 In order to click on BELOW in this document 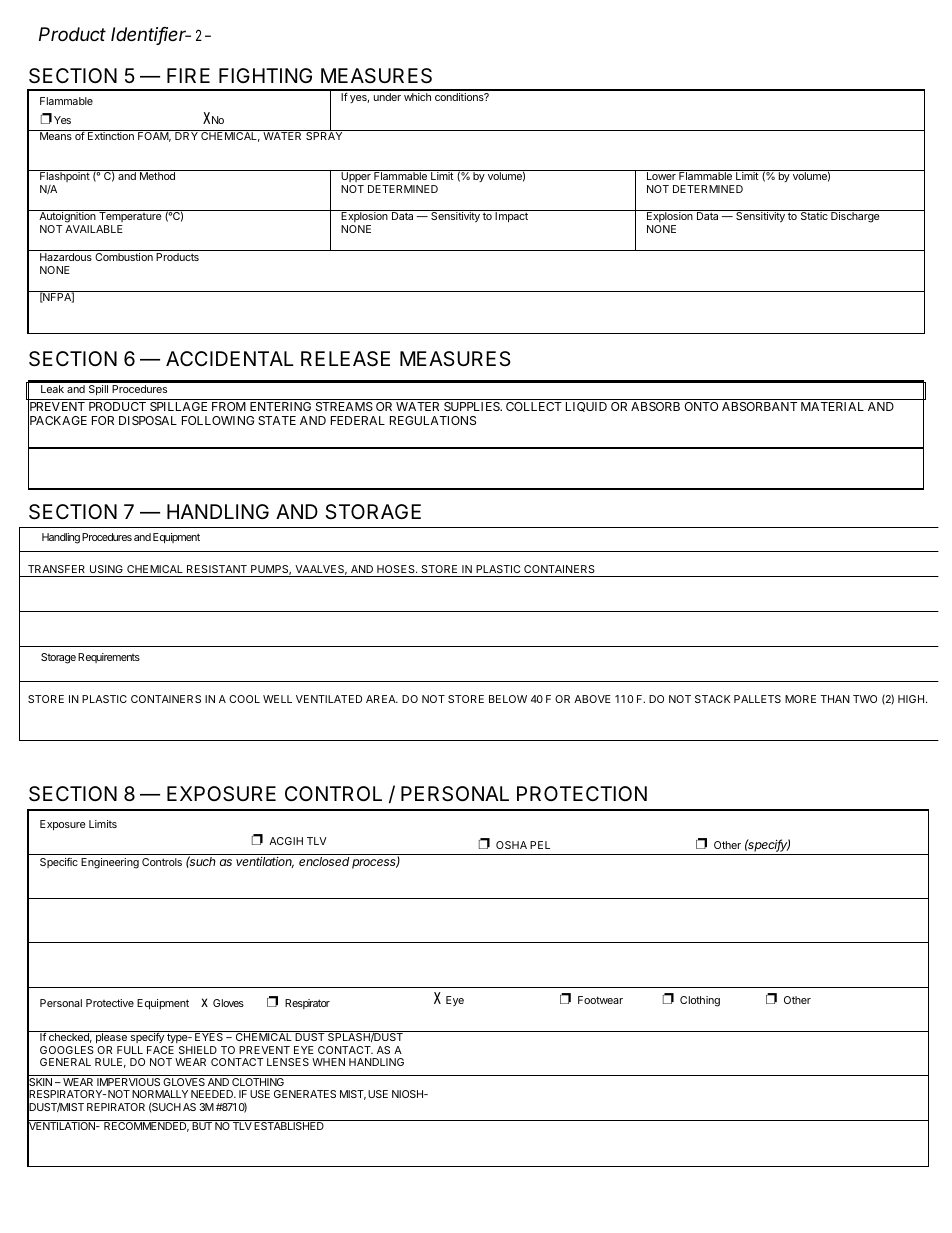, I will do `click(508, 699)`.
